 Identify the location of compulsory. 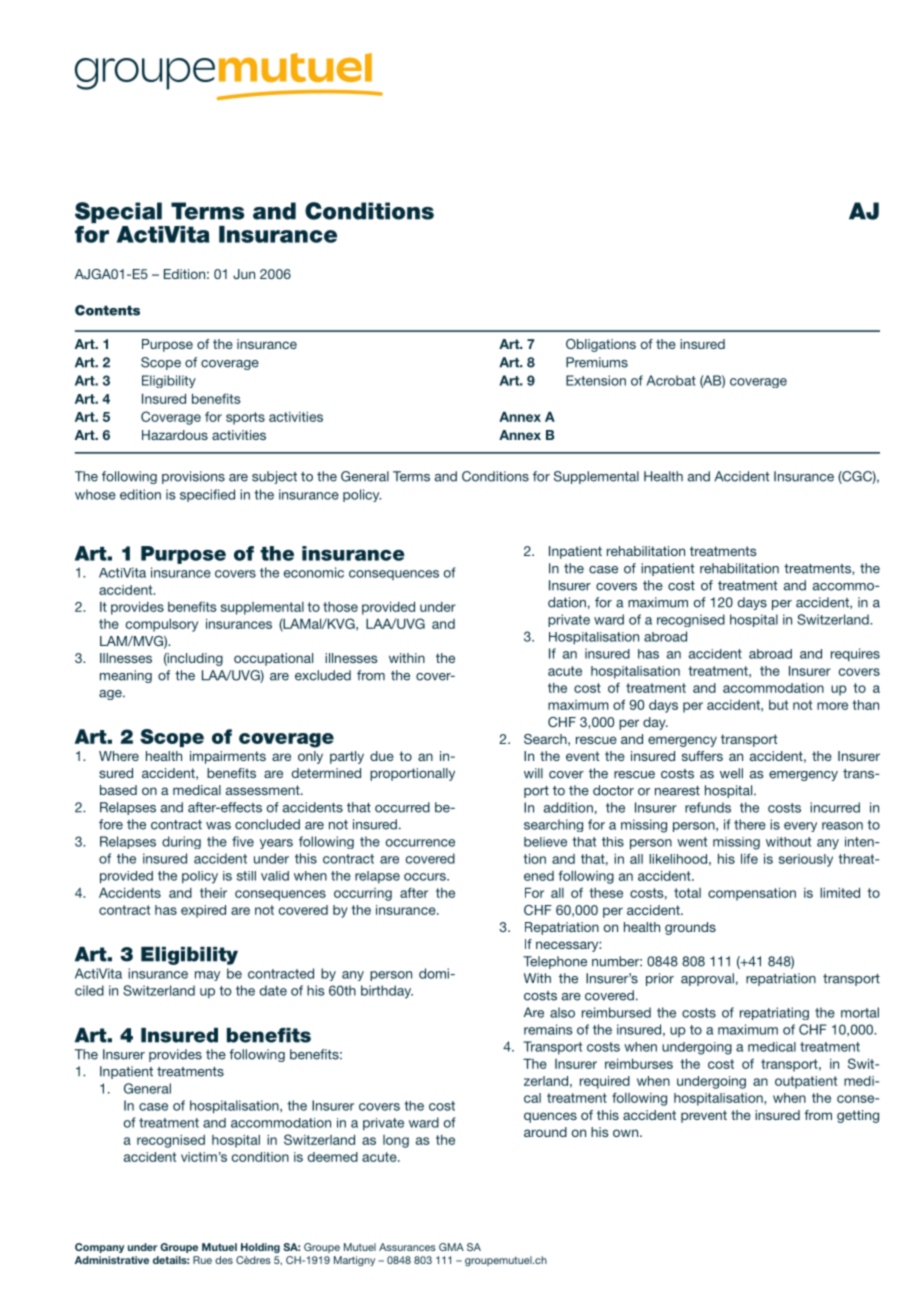
(162, 625).
